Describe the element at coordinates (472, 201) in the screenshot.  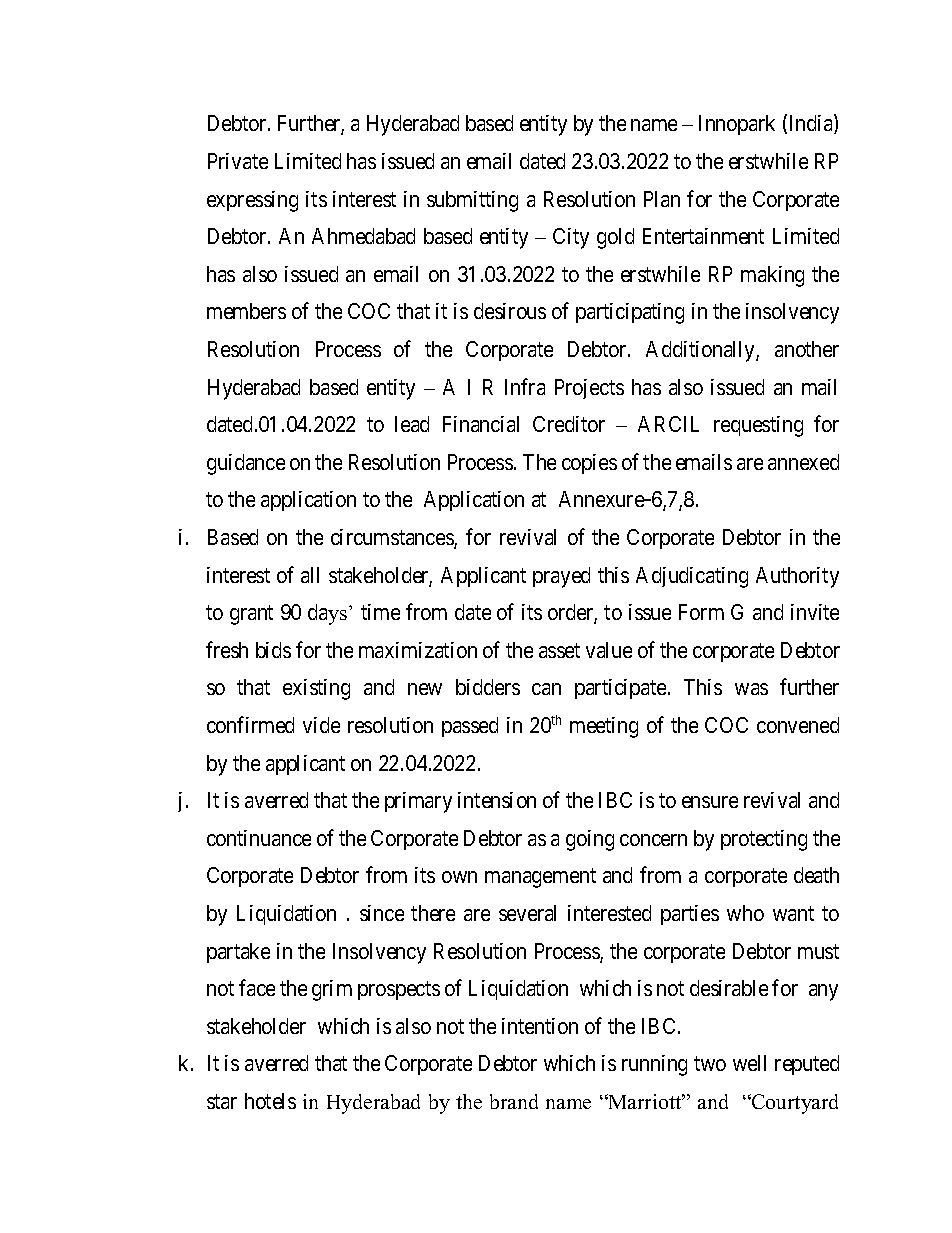
I see `submitting` at that location.
